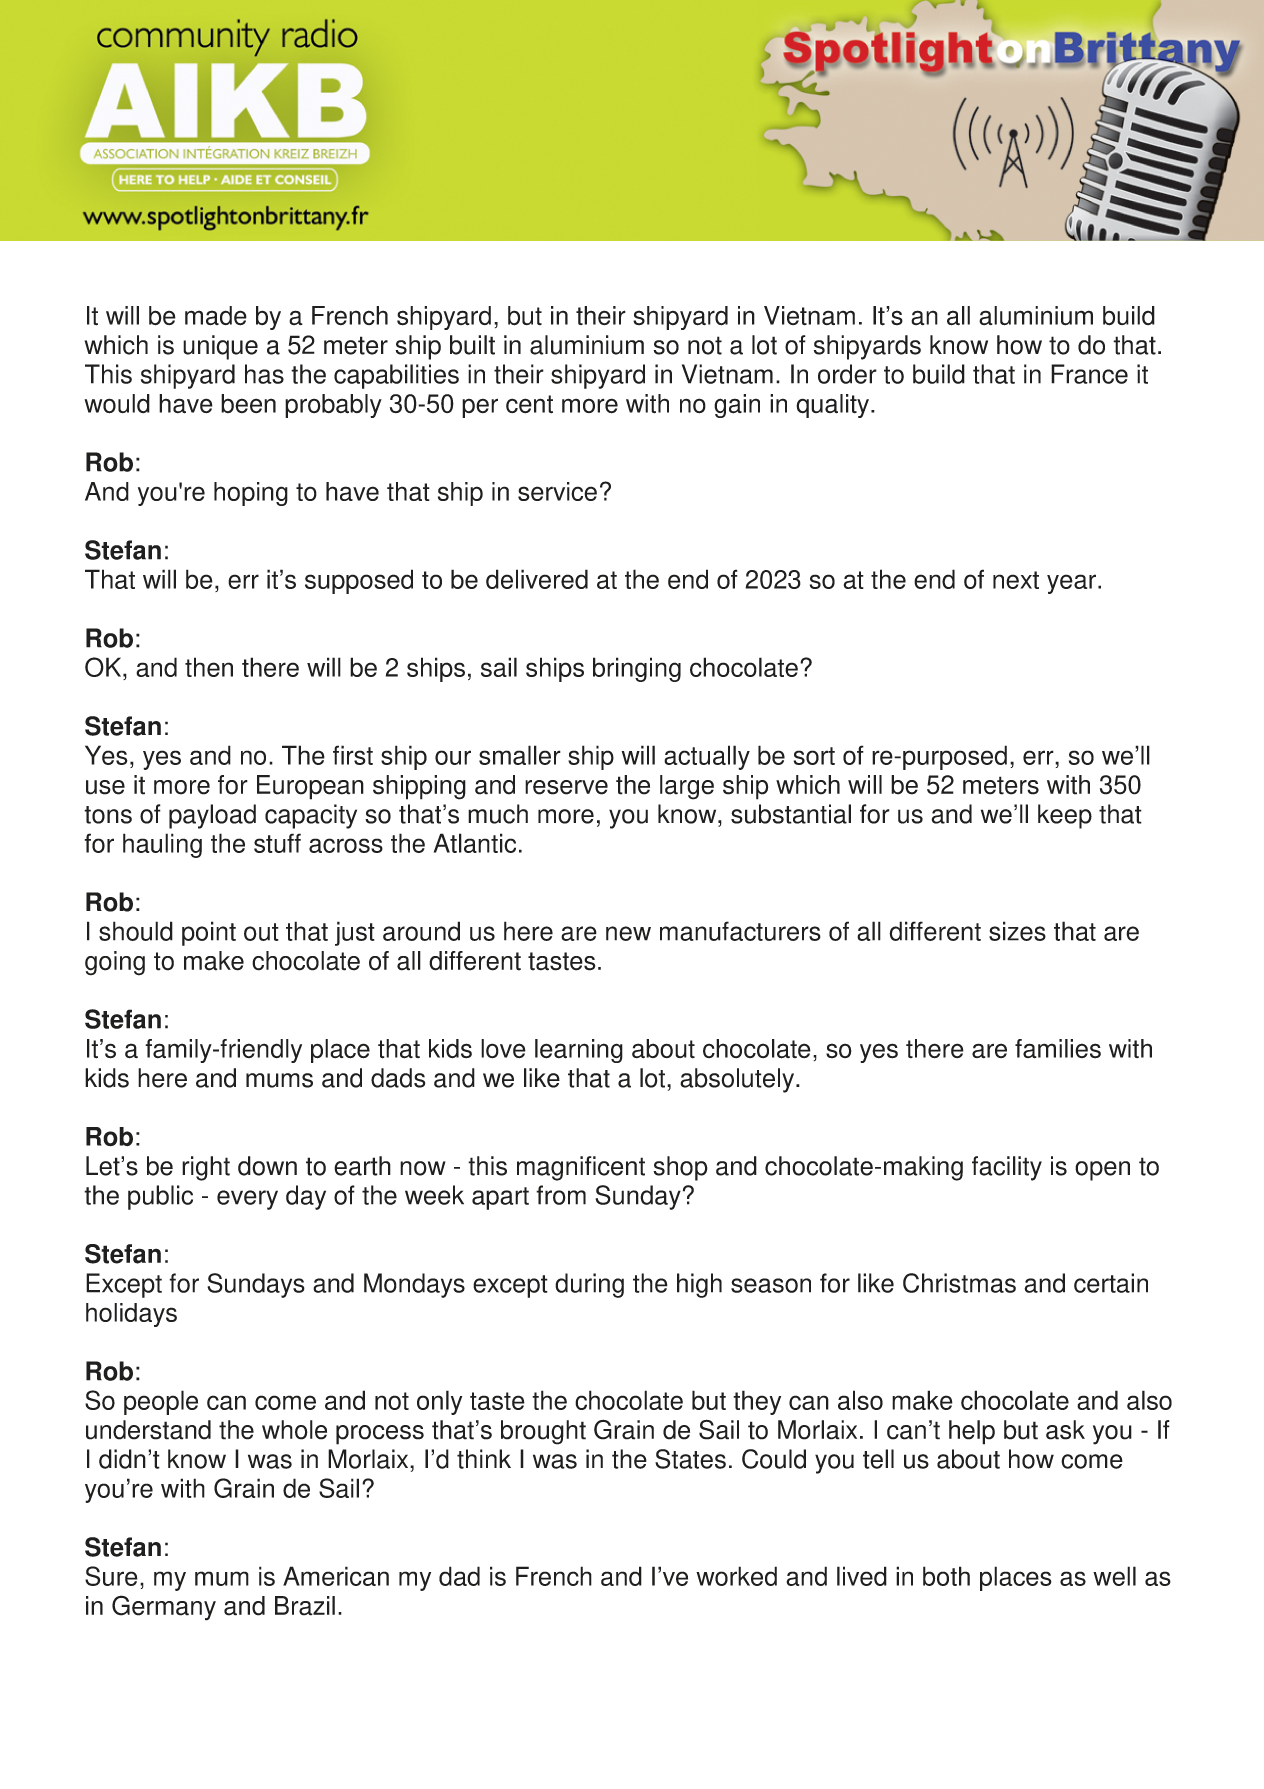 The height and width of the document is (1789, 1264). What do you see at coordinates (206, 1168) in the document?
I see `right` at bounding box center [206, 1168].
